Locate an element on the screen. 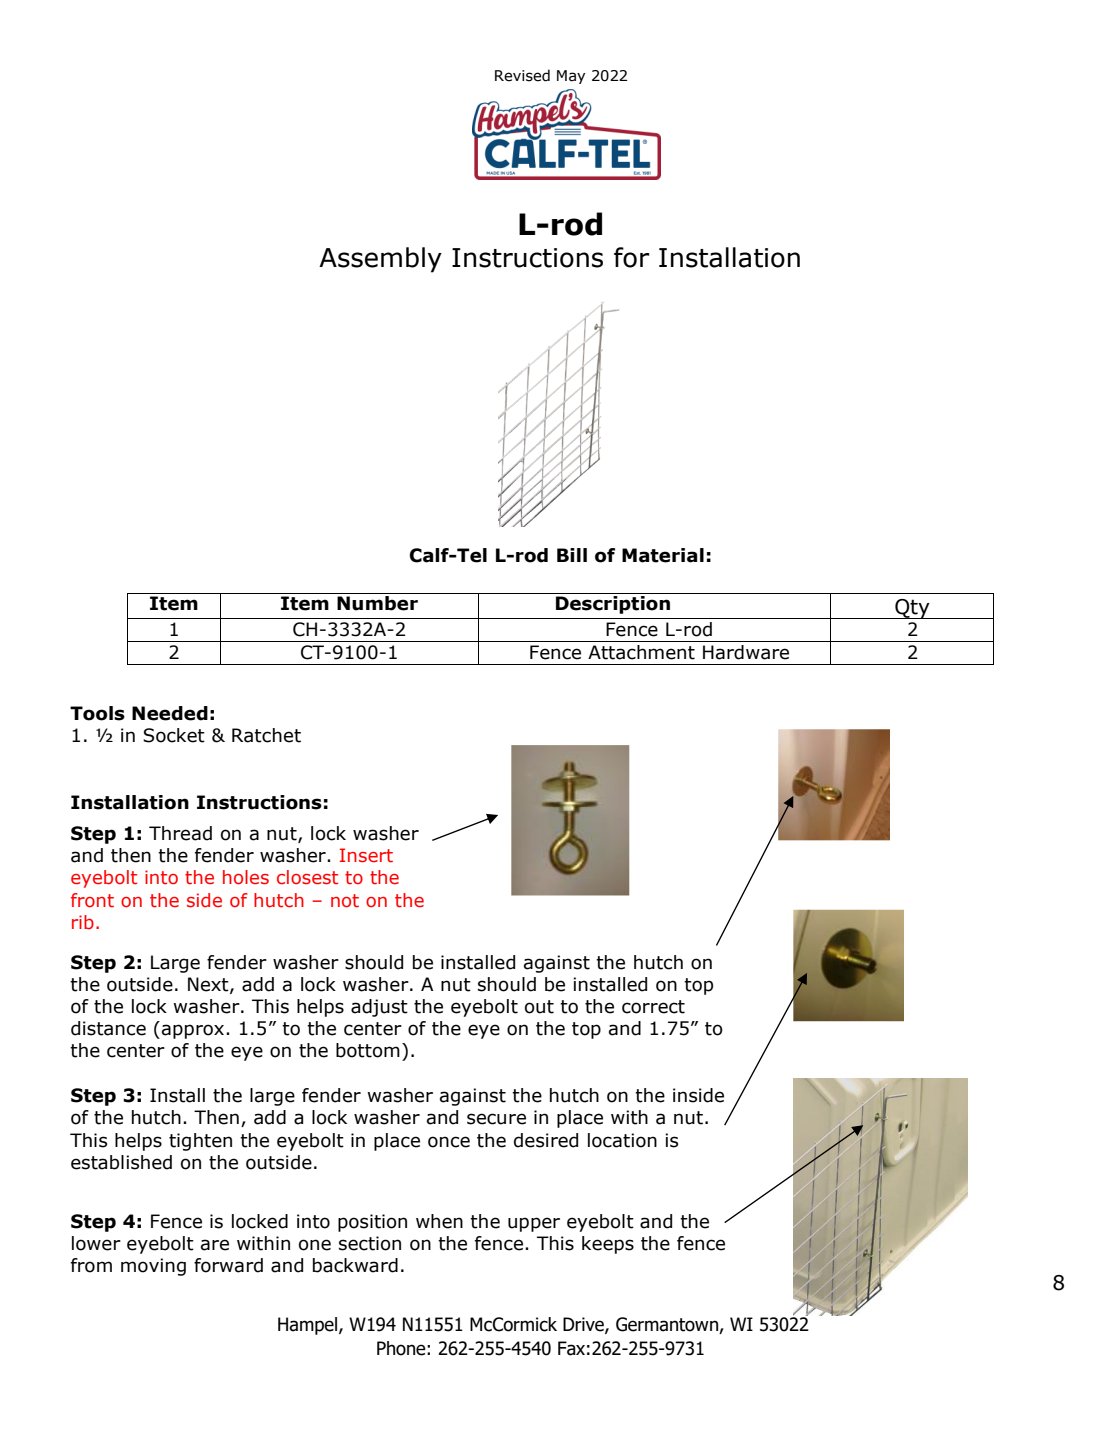 This screenshot has height=1449, width=1120. moving is located at coordinates (153, 1267).
